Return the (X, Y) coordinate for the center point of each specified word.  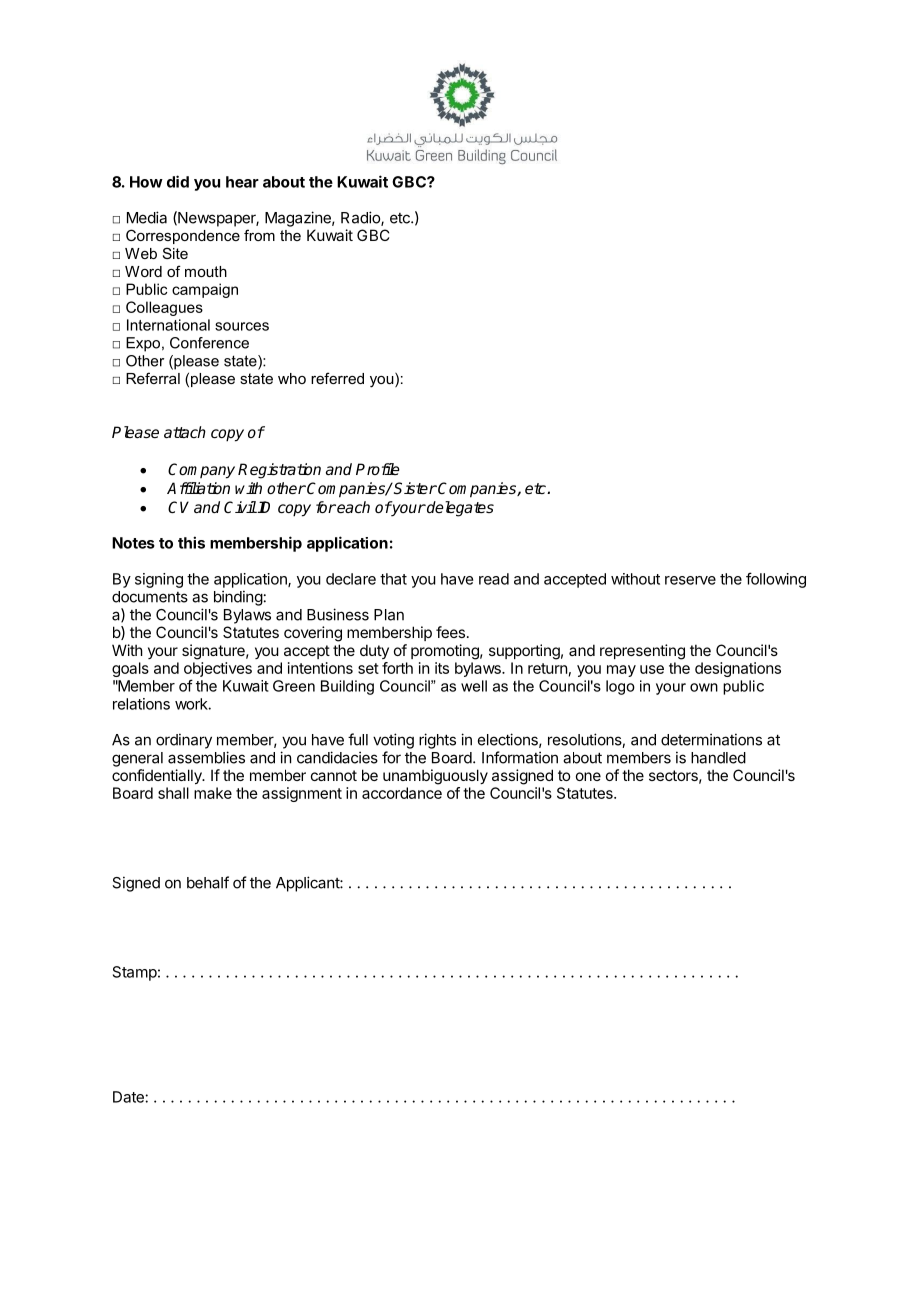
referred (337, 378)
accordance (402, 793)
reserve (690, 580)
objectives (218, 671)
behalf (208, 882)
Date (129, 1097)
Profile (378, 469)
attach (185, 432)
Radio (361, 218)
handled (718, 758)
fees (450, 632)
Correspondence (183, 236)
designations (738, 669)
